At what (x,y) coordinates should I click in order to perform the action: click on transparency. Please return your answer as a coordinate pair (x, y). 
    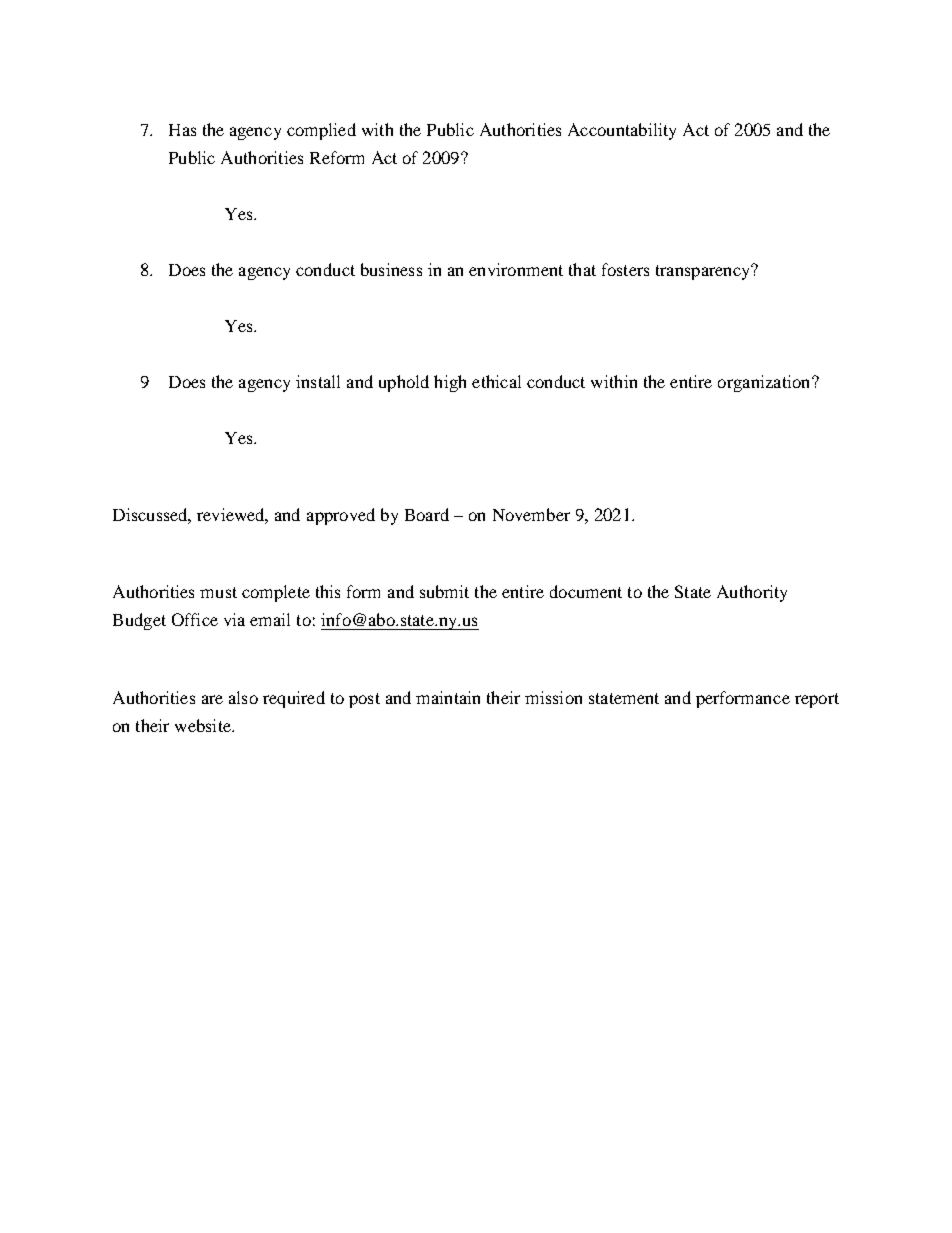
    Looking at the image, I should click on (704, 272).
